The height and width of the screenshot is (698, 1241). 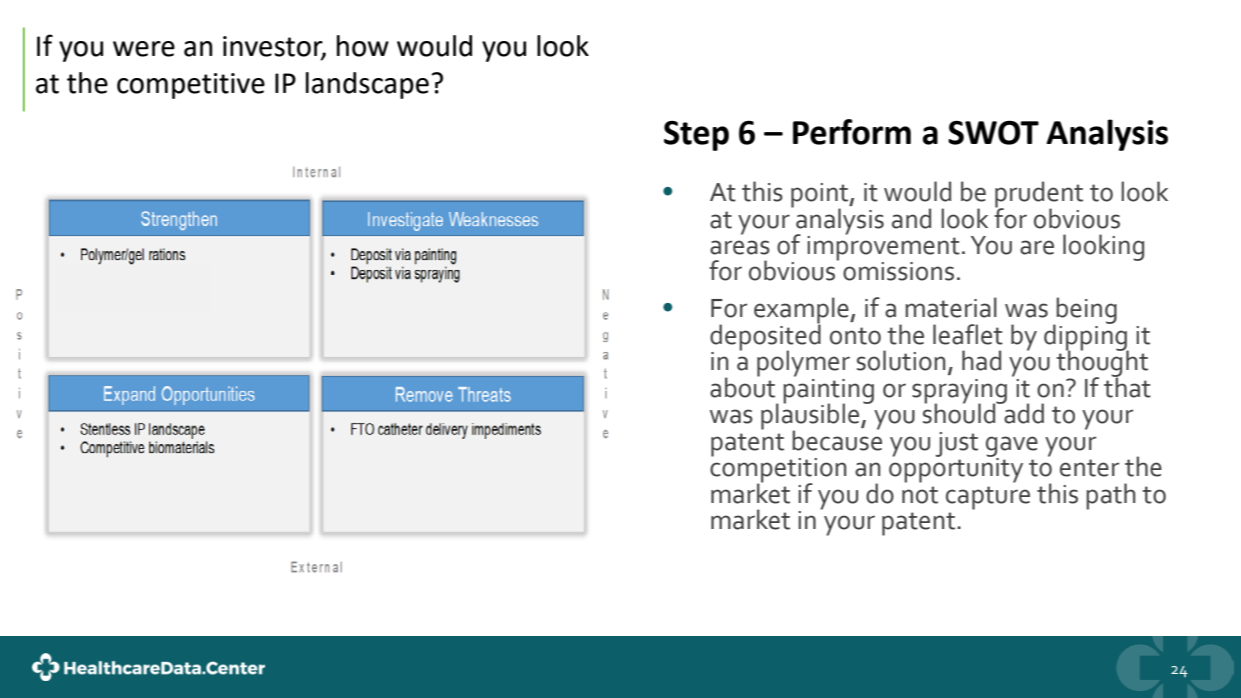 What do you see at coordinates (802, 311) in the screenshot?
I see `example` at bounding box center [802, 311].
